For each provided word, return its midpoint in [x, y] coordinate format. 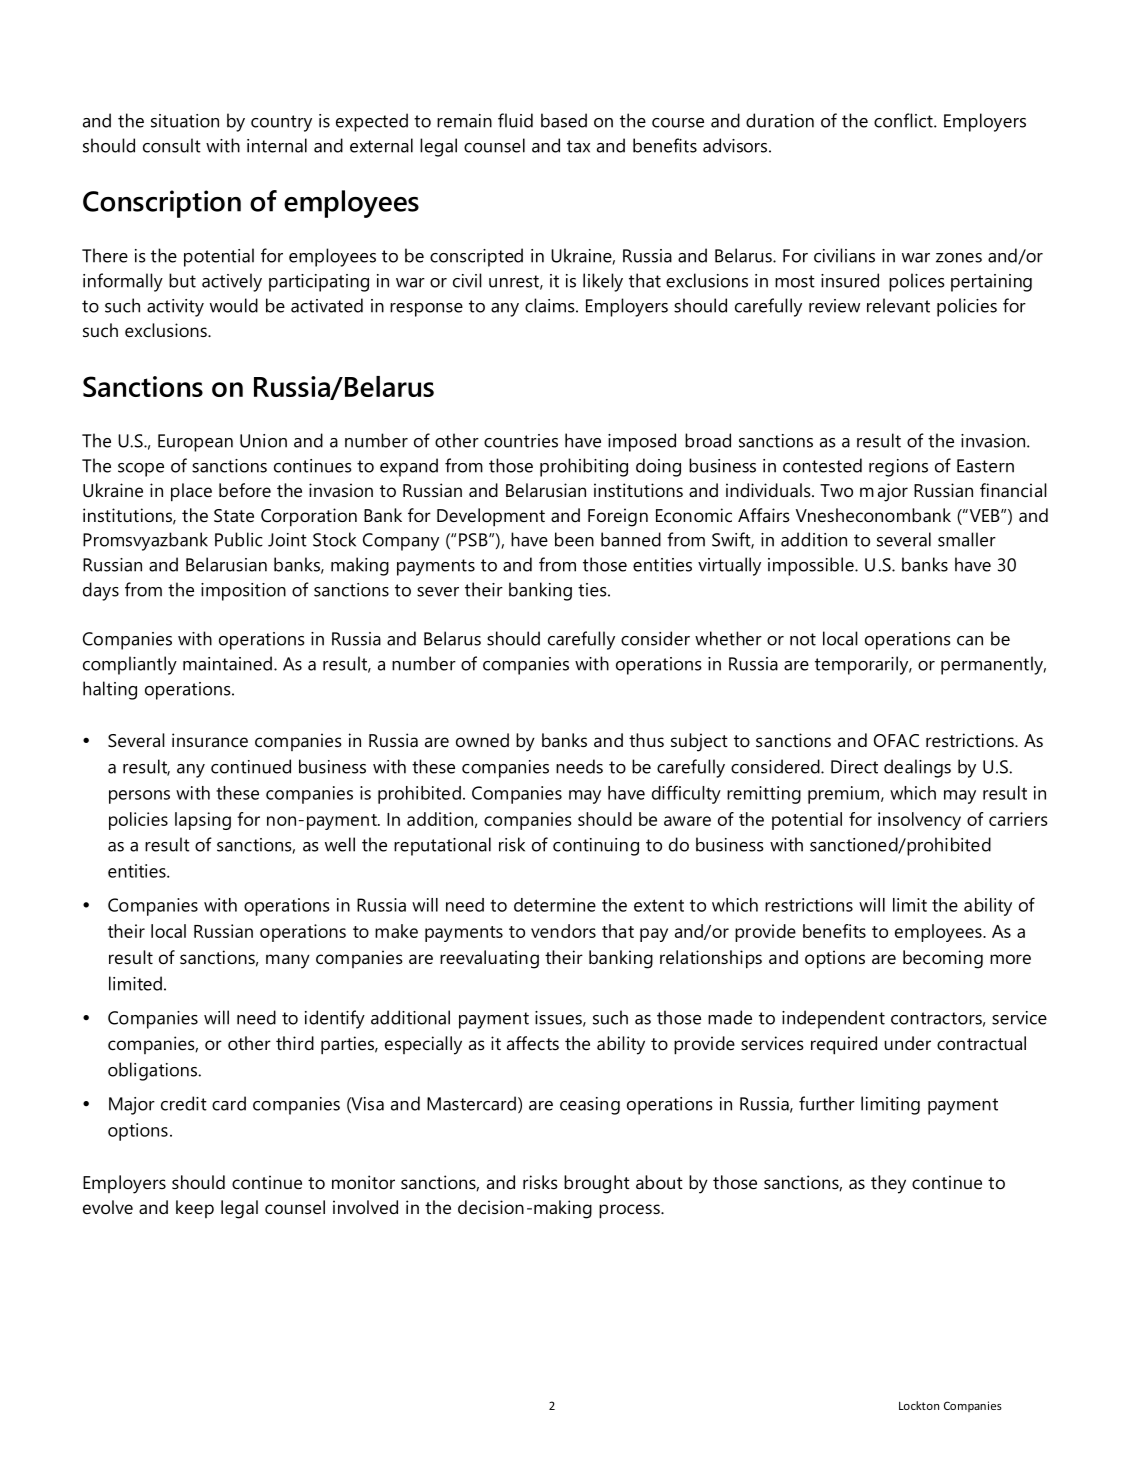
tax [578, 146]
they [888, 1184]
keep [195, 1209]
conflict [904, 120]
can [970, 641]
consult [172, 145]
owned [482, 740]
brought [597, 1184]
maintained [227, 663]
